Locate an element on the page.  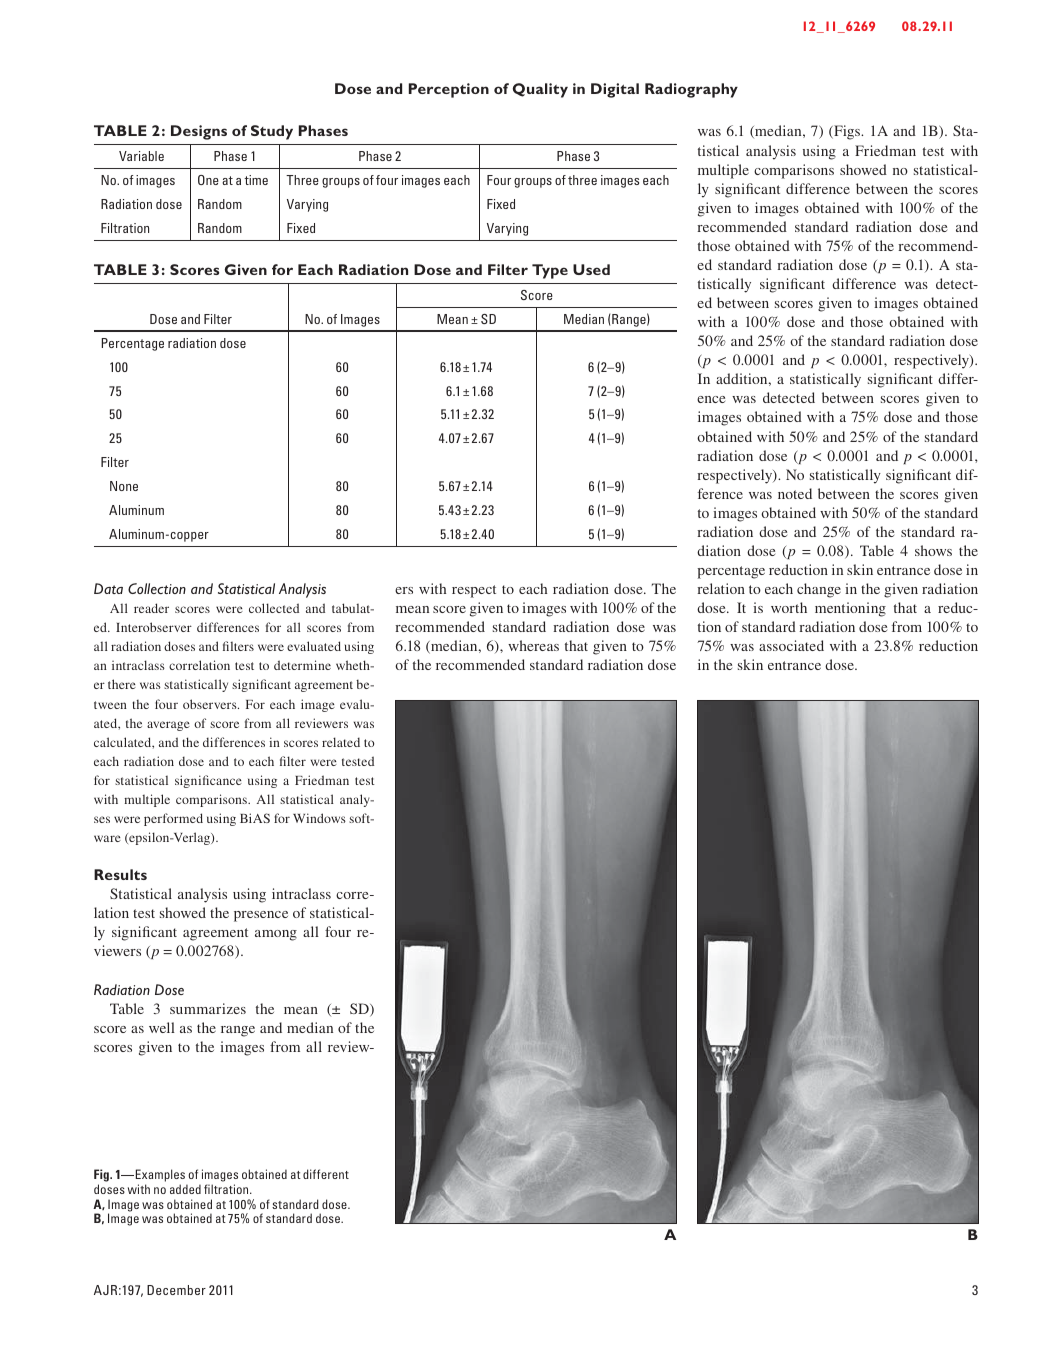
change is located at coordinates (819, 590).
